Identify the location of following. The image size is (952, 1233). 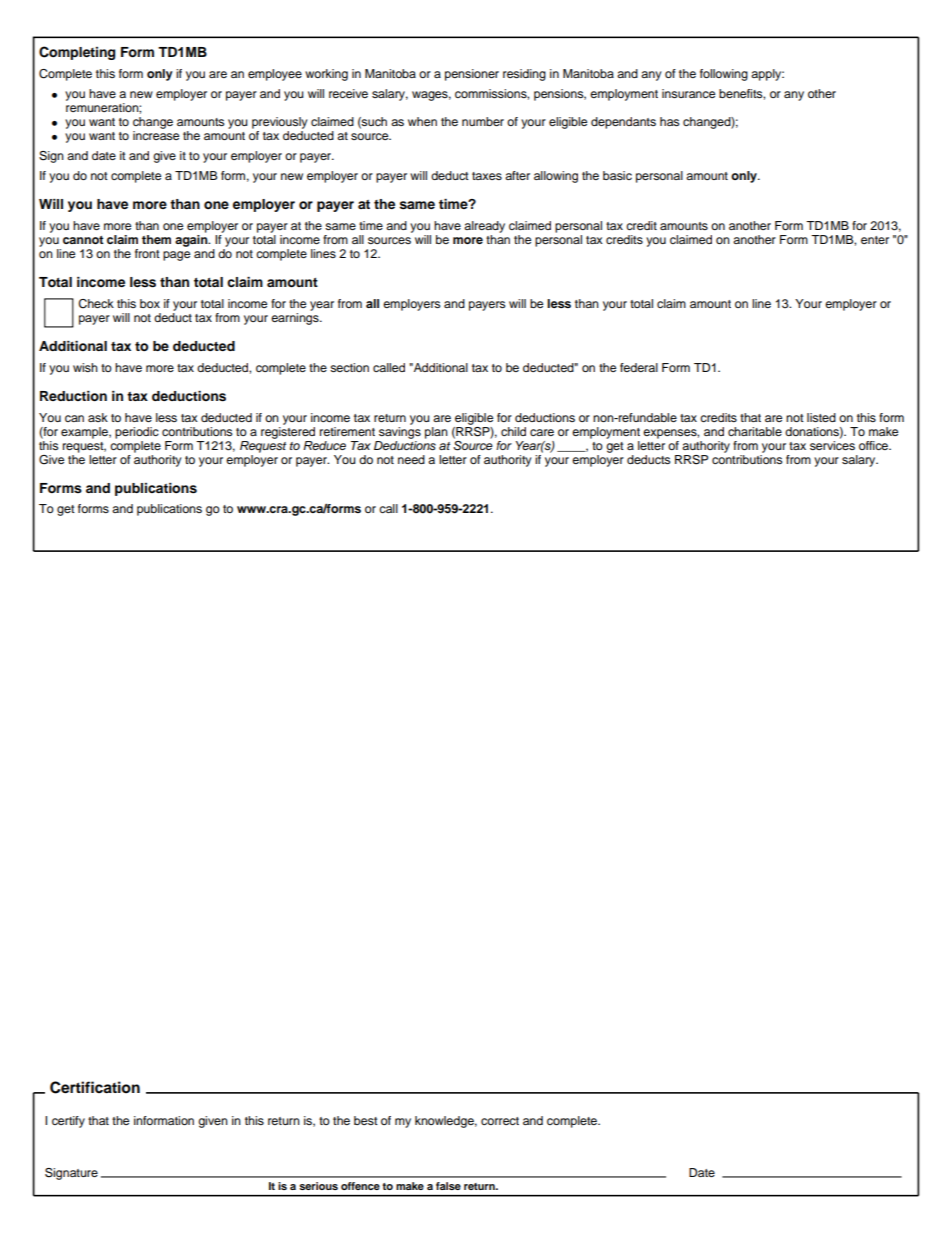
(724, 75).
